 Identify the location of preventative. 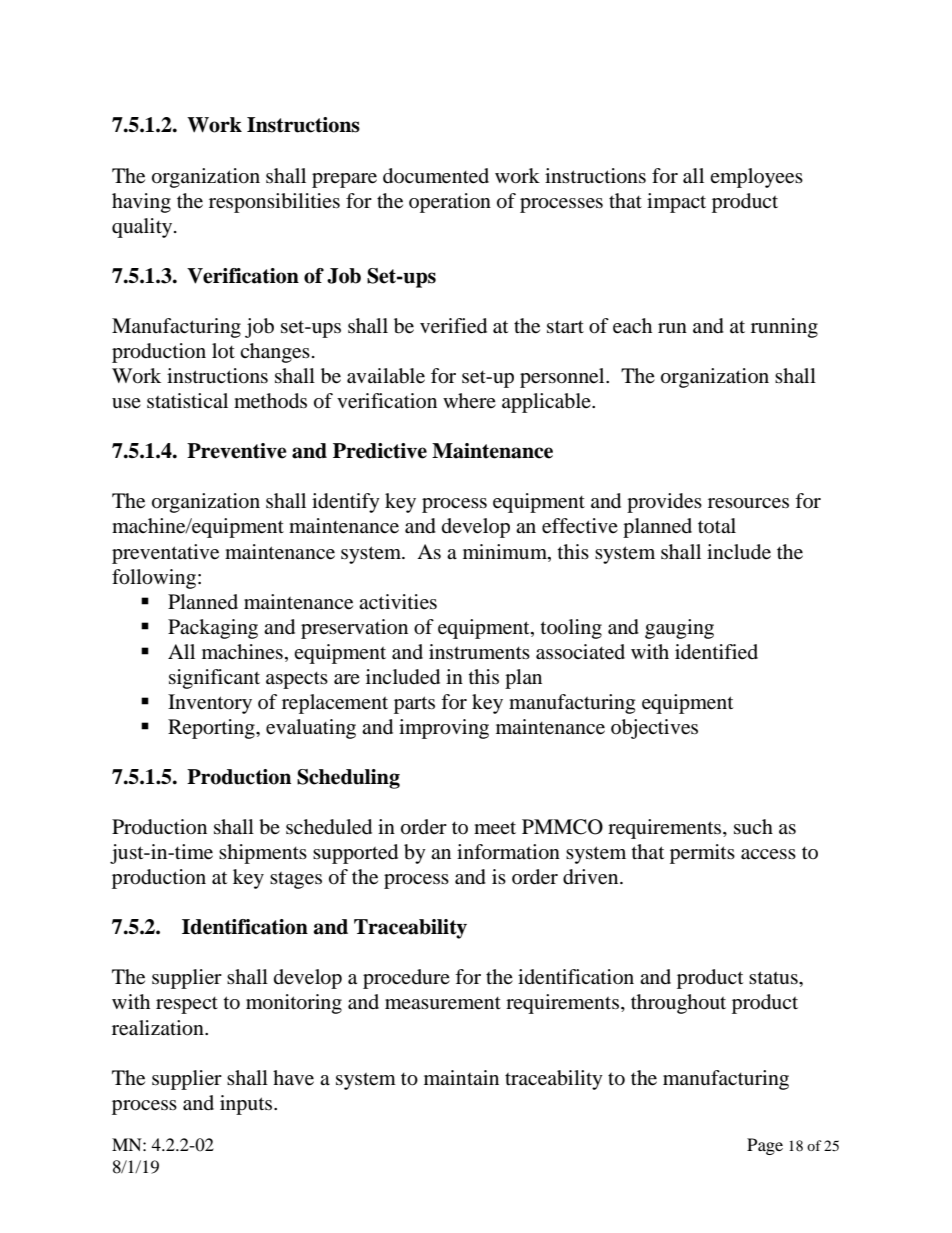
(165, 554).
